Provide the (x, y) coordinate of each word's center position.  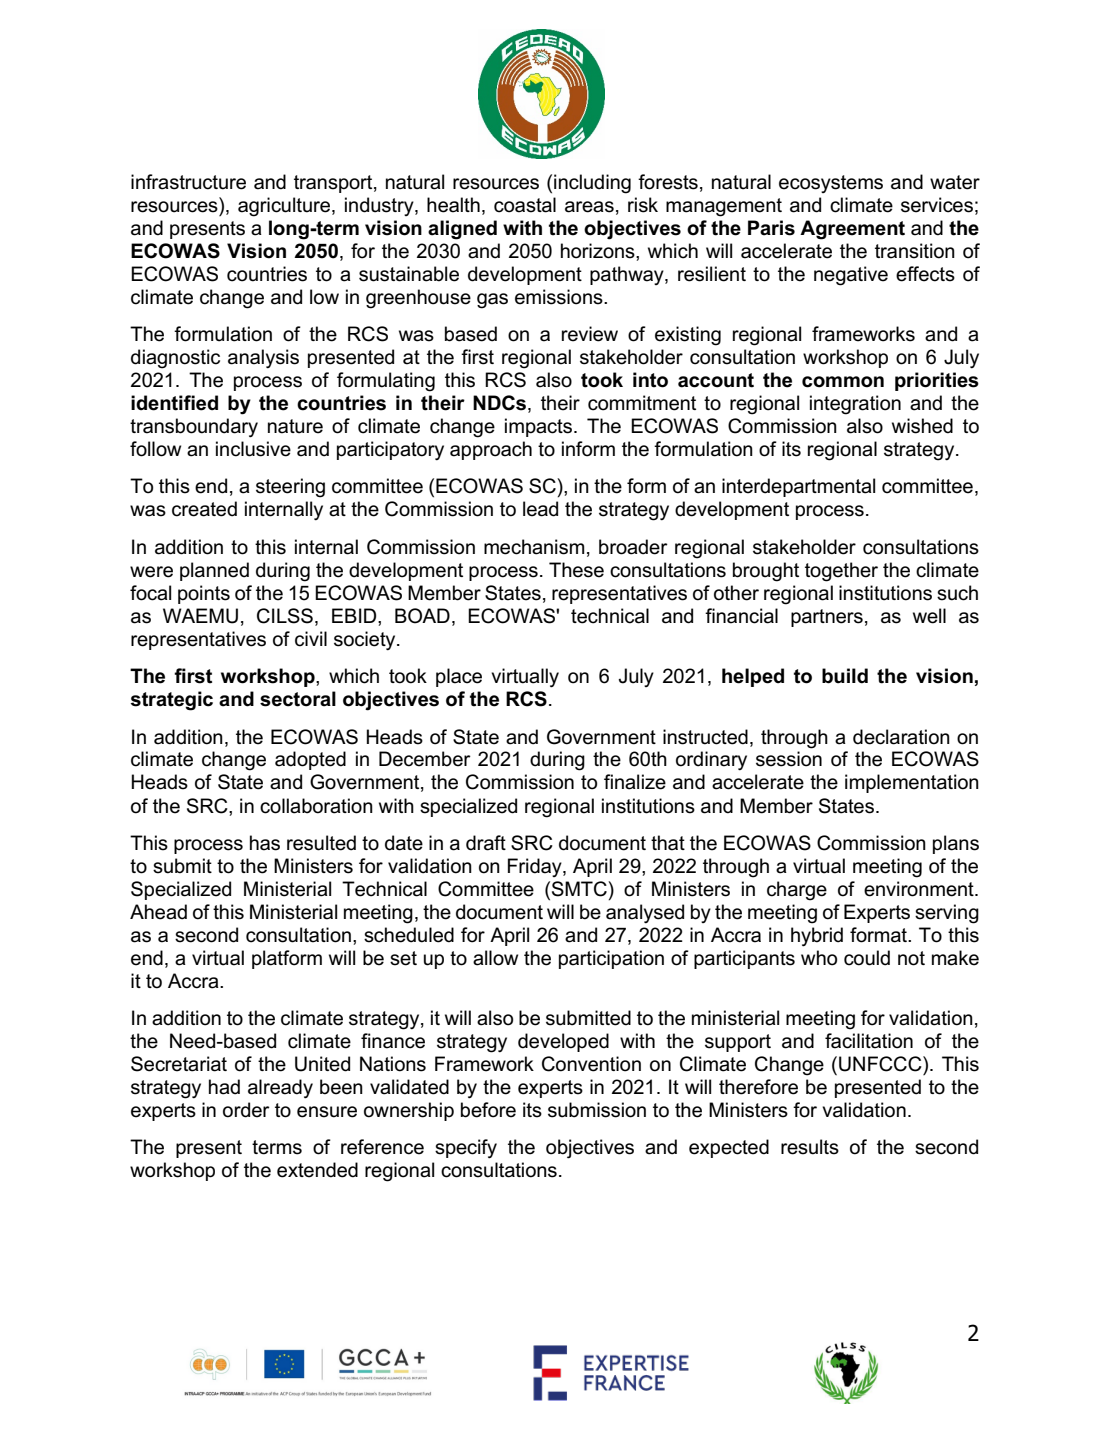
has (265, 843)
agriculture (285, 207)
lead (540, 509)
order (246, 1110)
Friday (536, 867)
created (204, 509)
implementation (912, 783)
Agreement (852, 230)
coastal (525, 205)
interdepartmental (798, 487)
